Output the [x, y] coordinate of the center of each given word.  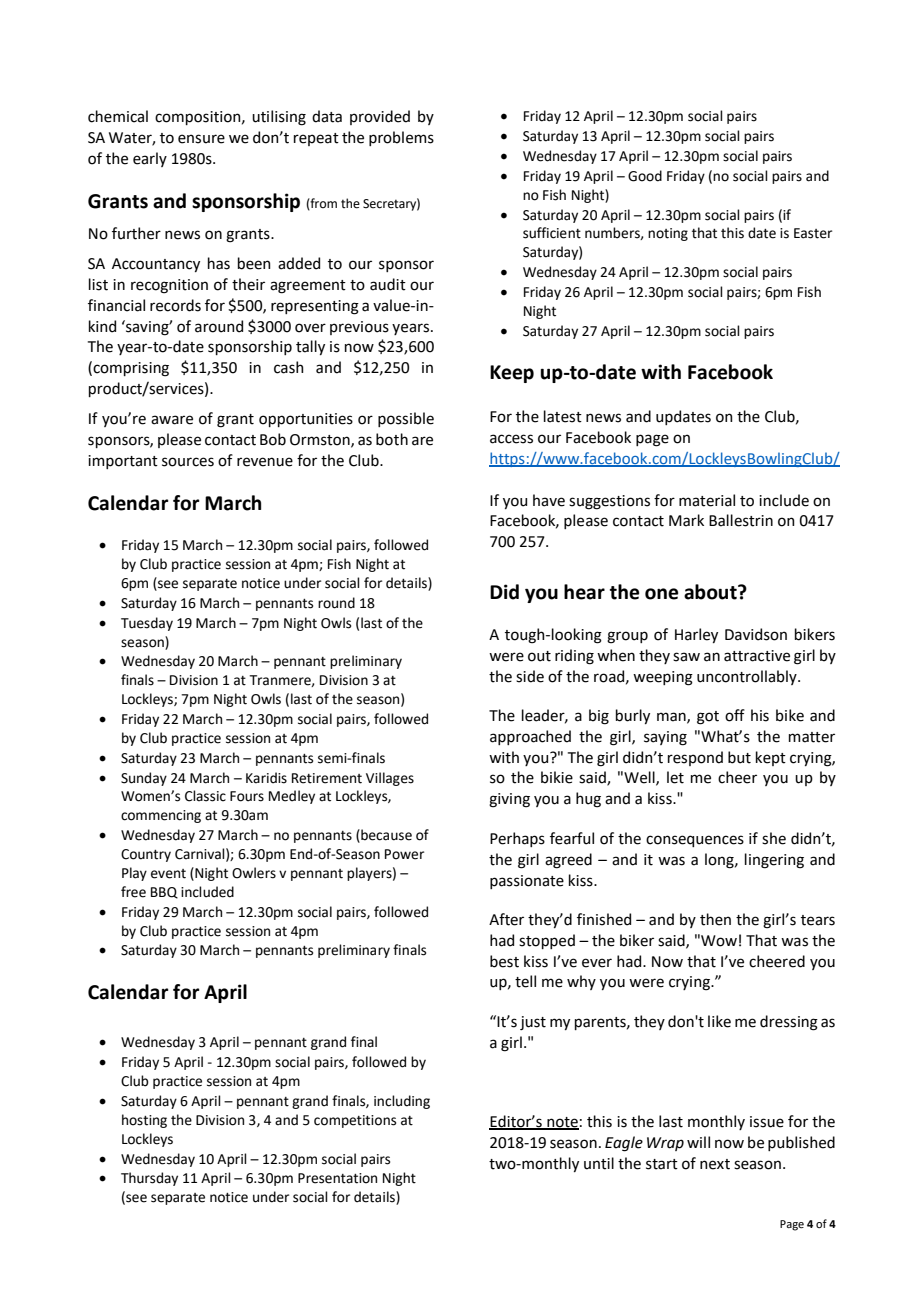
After [506, 919]
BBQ [164, 893]
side [530, 676]
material [707, 500]
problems [401, 138]
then [715, 919]
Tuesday [147, 624]
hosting [144, 1121]
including [402, 1102]
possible [406, 419]
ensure [201, 139]
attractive [757, 656]
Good [645, 176]
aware [172, 420]
